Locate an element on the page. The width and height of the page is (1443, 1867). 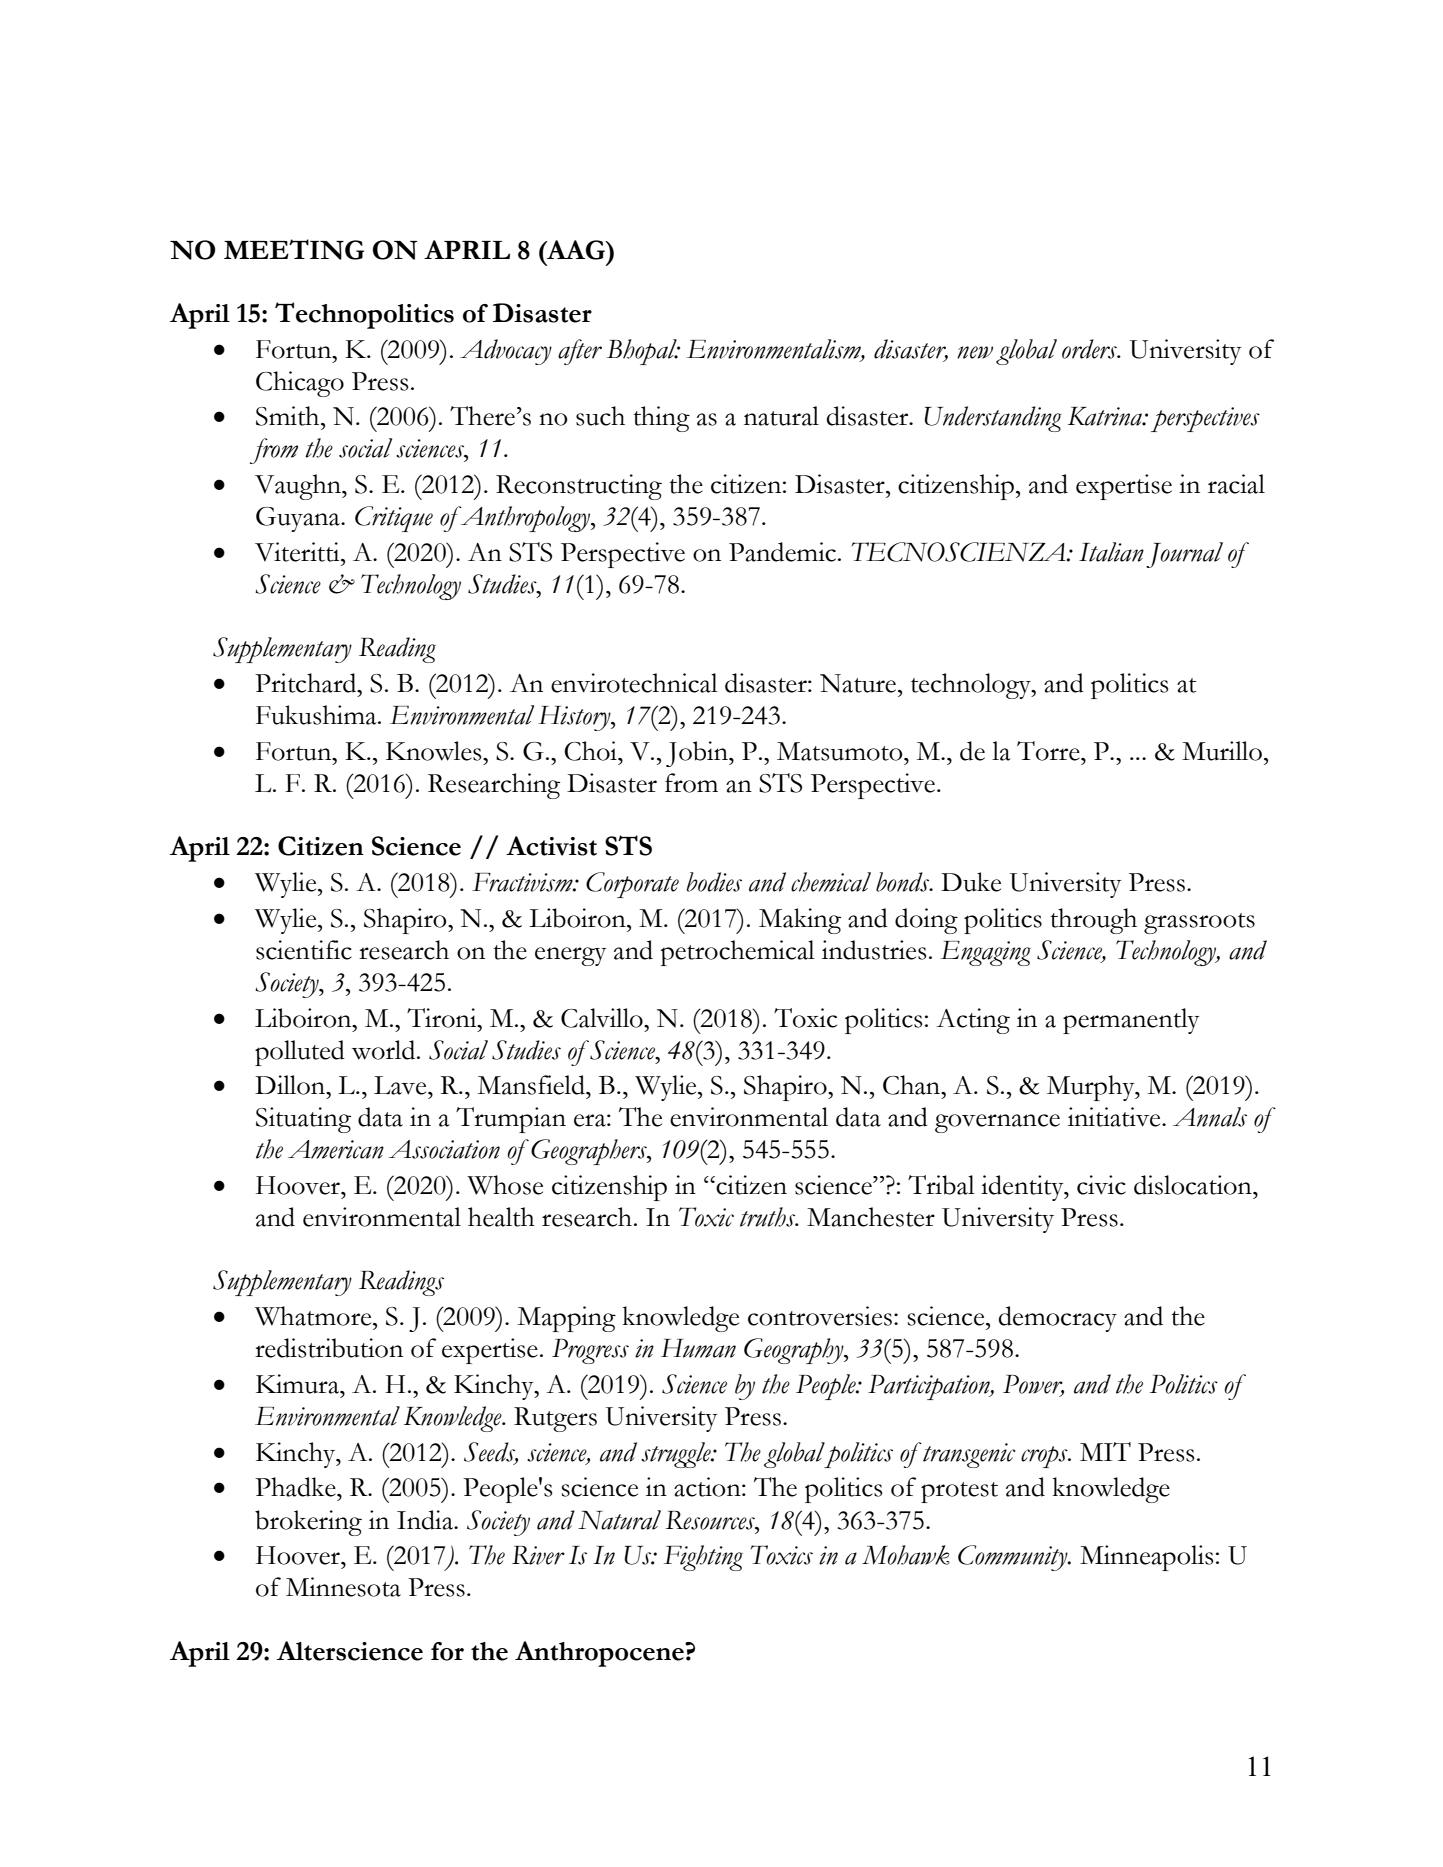
Bhopal is located at coordinates (643, 352).
